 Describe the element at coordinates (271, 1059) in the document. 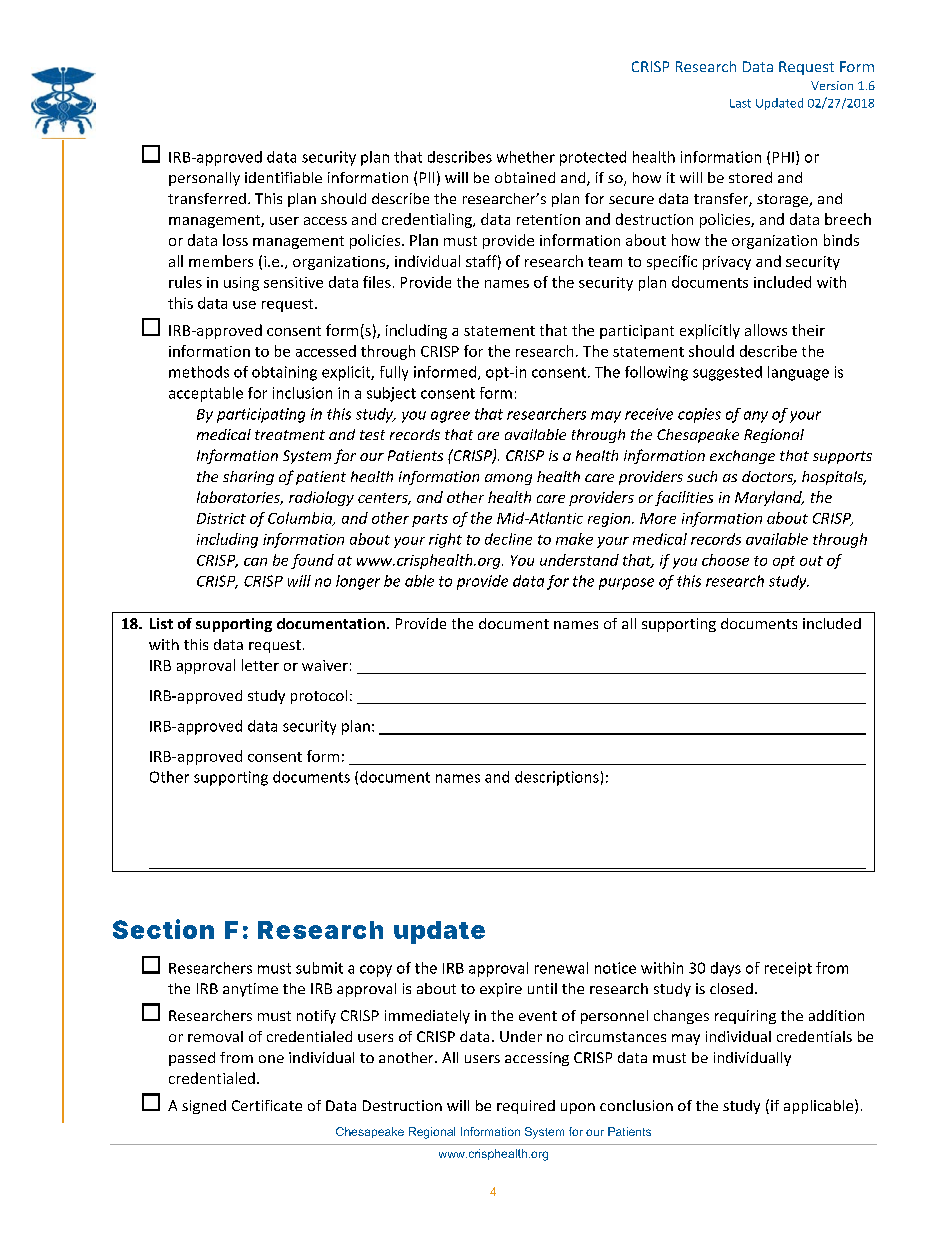

I see `one` at that location.
